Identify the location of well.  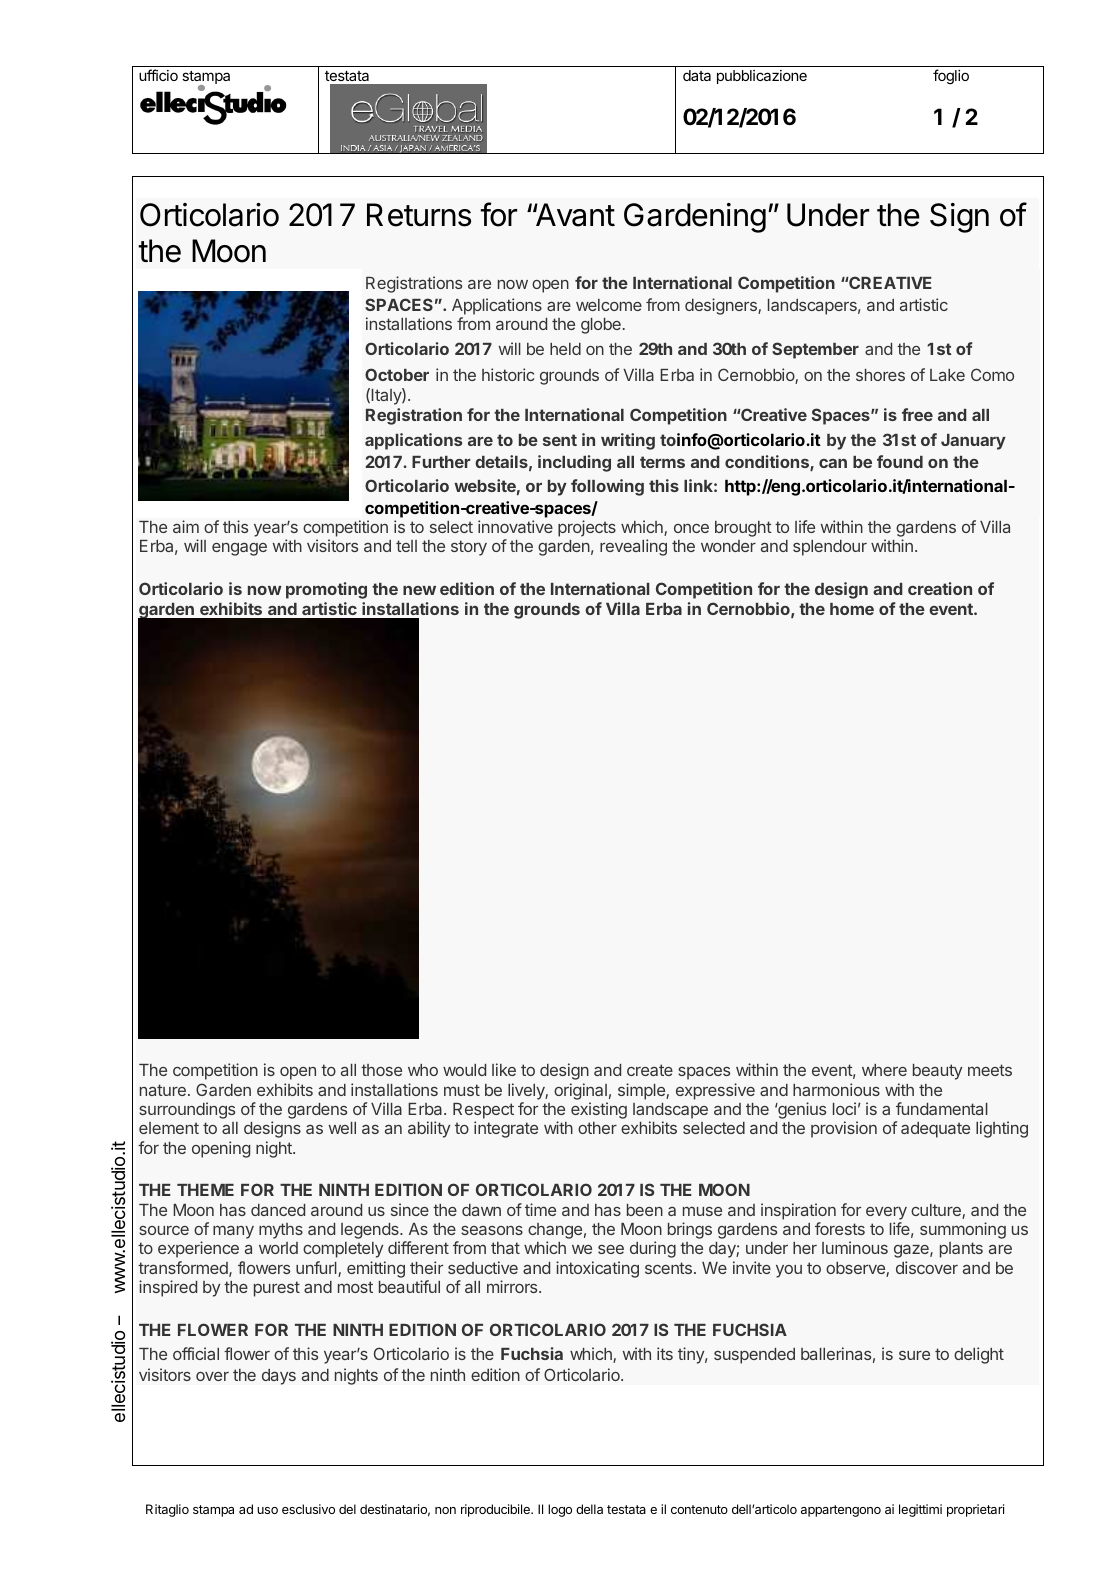
(342, 1128).
